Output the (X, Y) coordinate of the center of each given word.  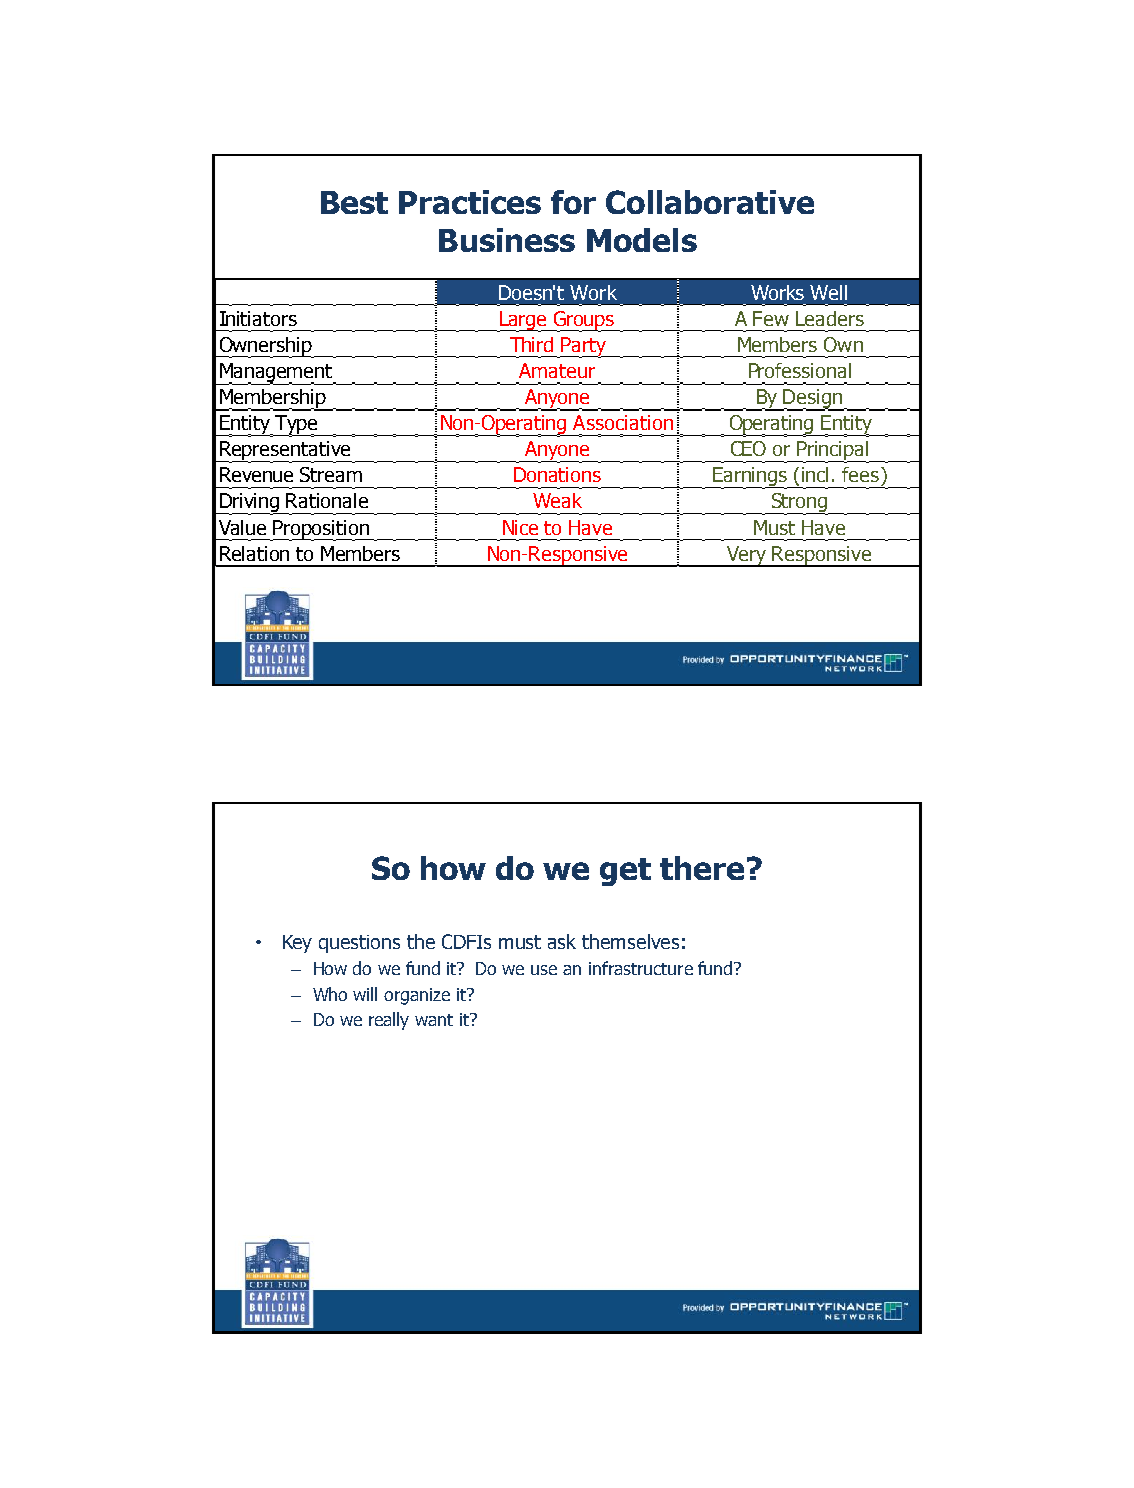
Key (297, 944)
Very (747, 556)
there (702, 868)
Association (623, 422)
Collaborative (710, 202)
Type (296, 426)
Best (354, 202)
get (625, 872)
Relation (254, 553)
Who (330, 994)
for (573, 202)
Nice (520, 527)
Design (813, 400)
